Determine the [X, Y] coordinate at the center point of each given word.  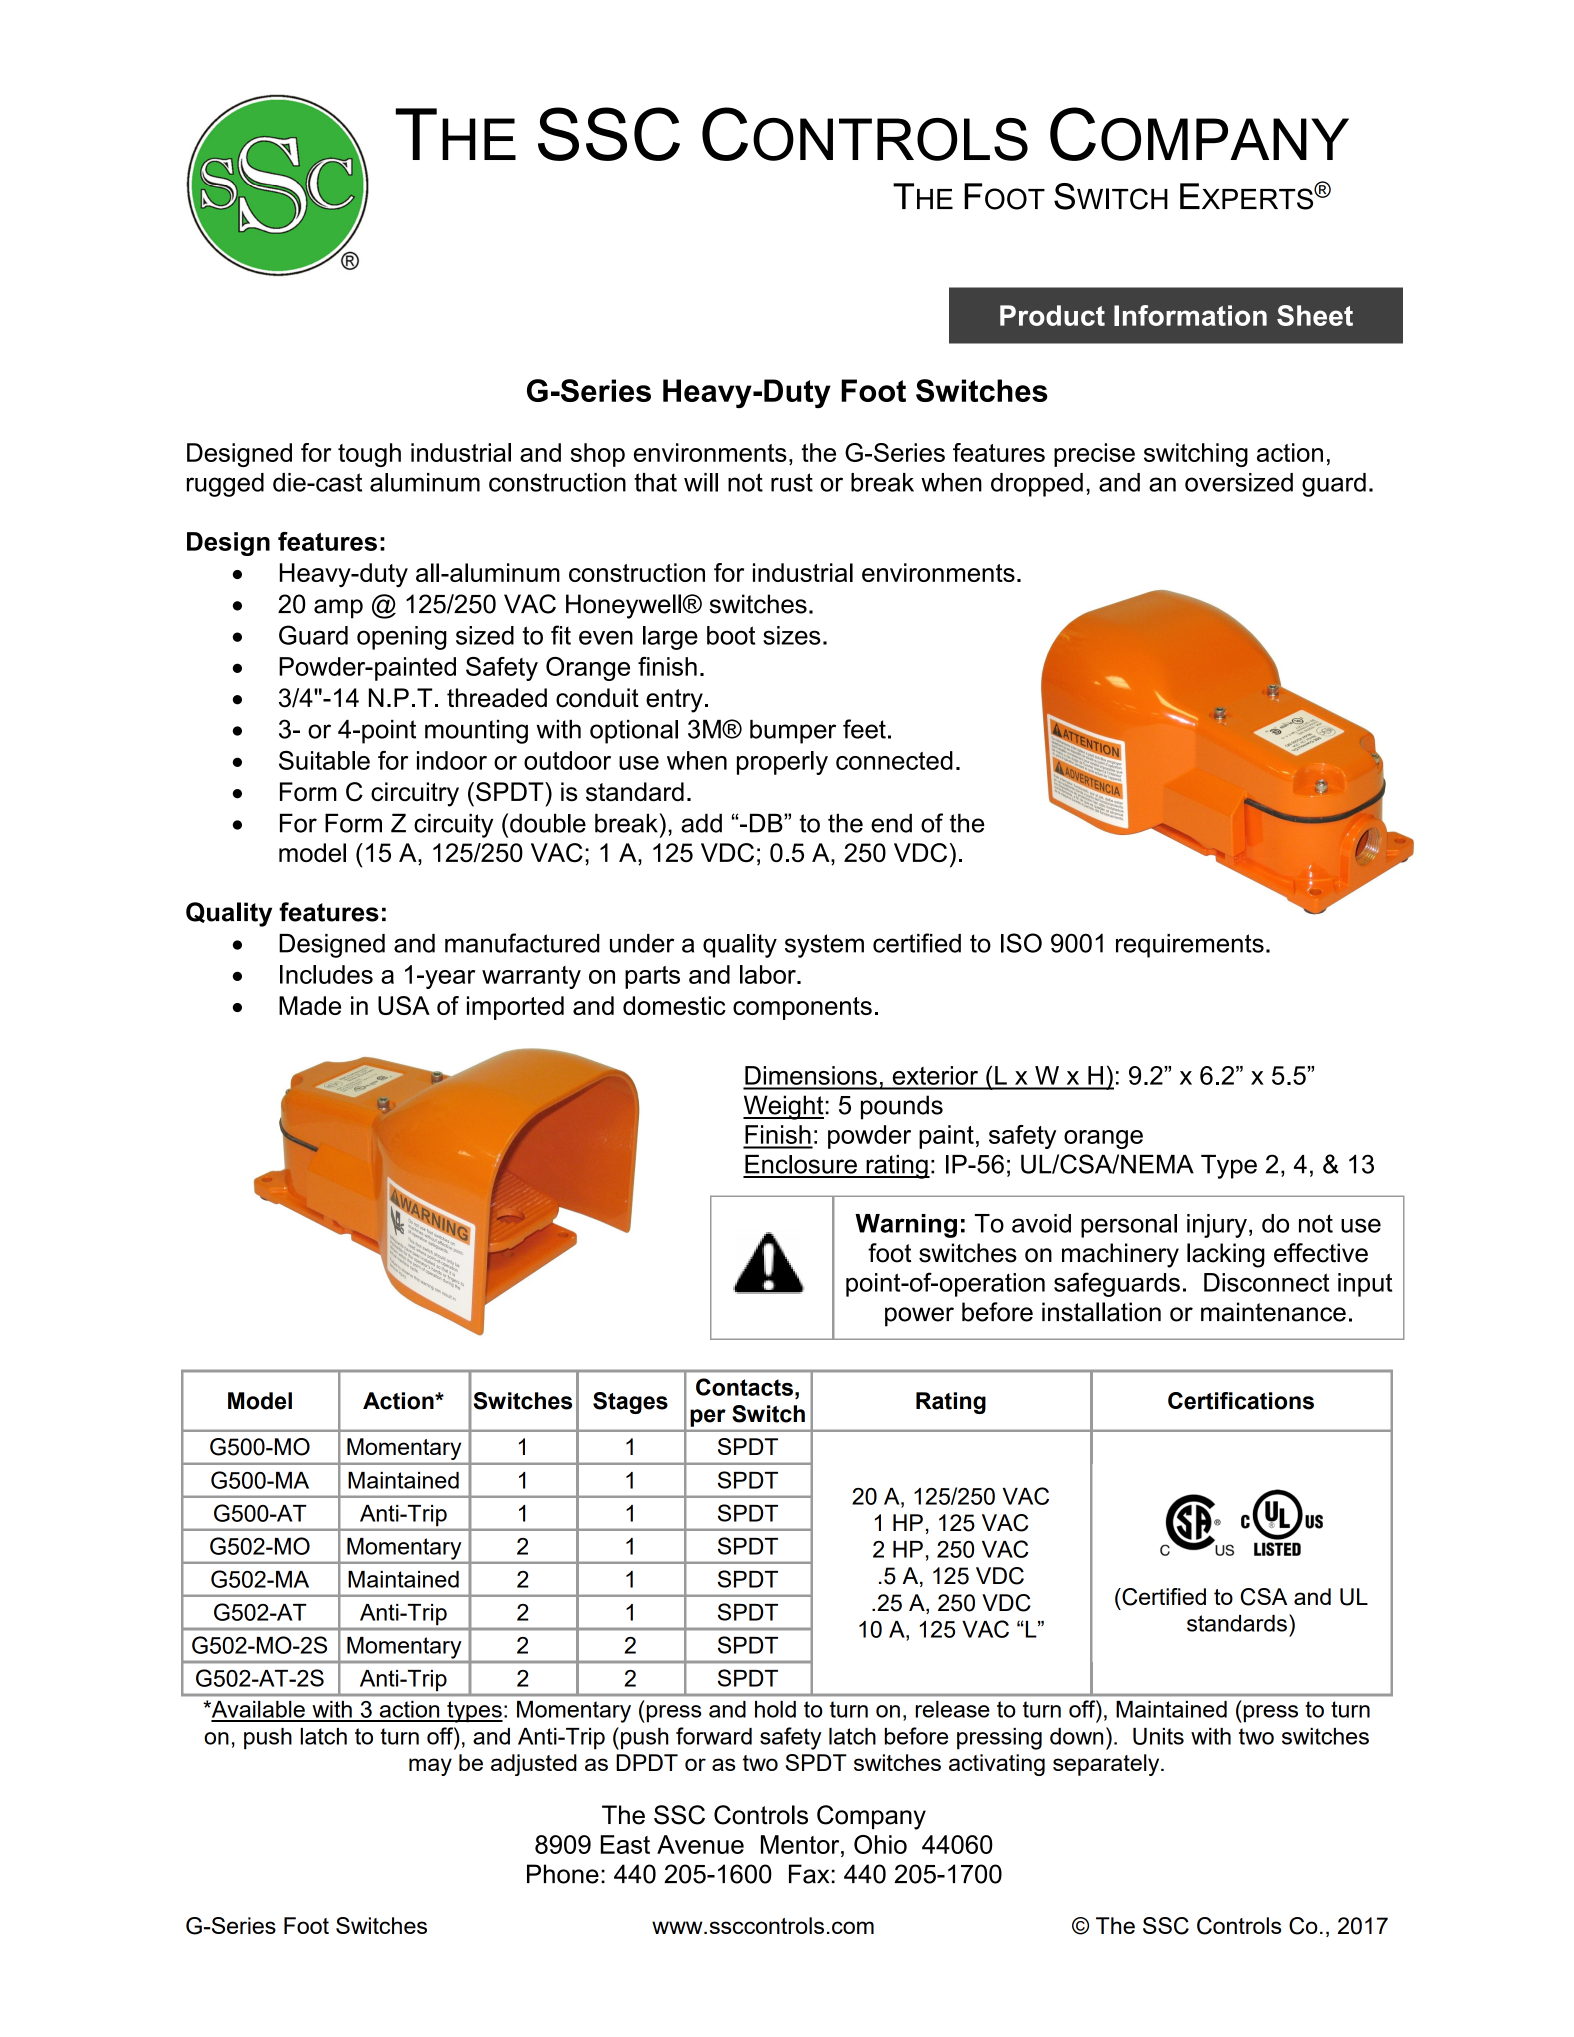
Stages [630, 1403]
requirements [1190, 946]
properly [782, 763]
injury [1217, 1226]
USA [404, 1005]
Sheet [1315, 315]
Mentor [801, 1844]
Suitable [324, 760]
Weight [783, 1107]
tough [369, 455]
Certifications [1241, 1401]
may [430, 1767]
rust [792, 482]
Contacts [744, 1387]
